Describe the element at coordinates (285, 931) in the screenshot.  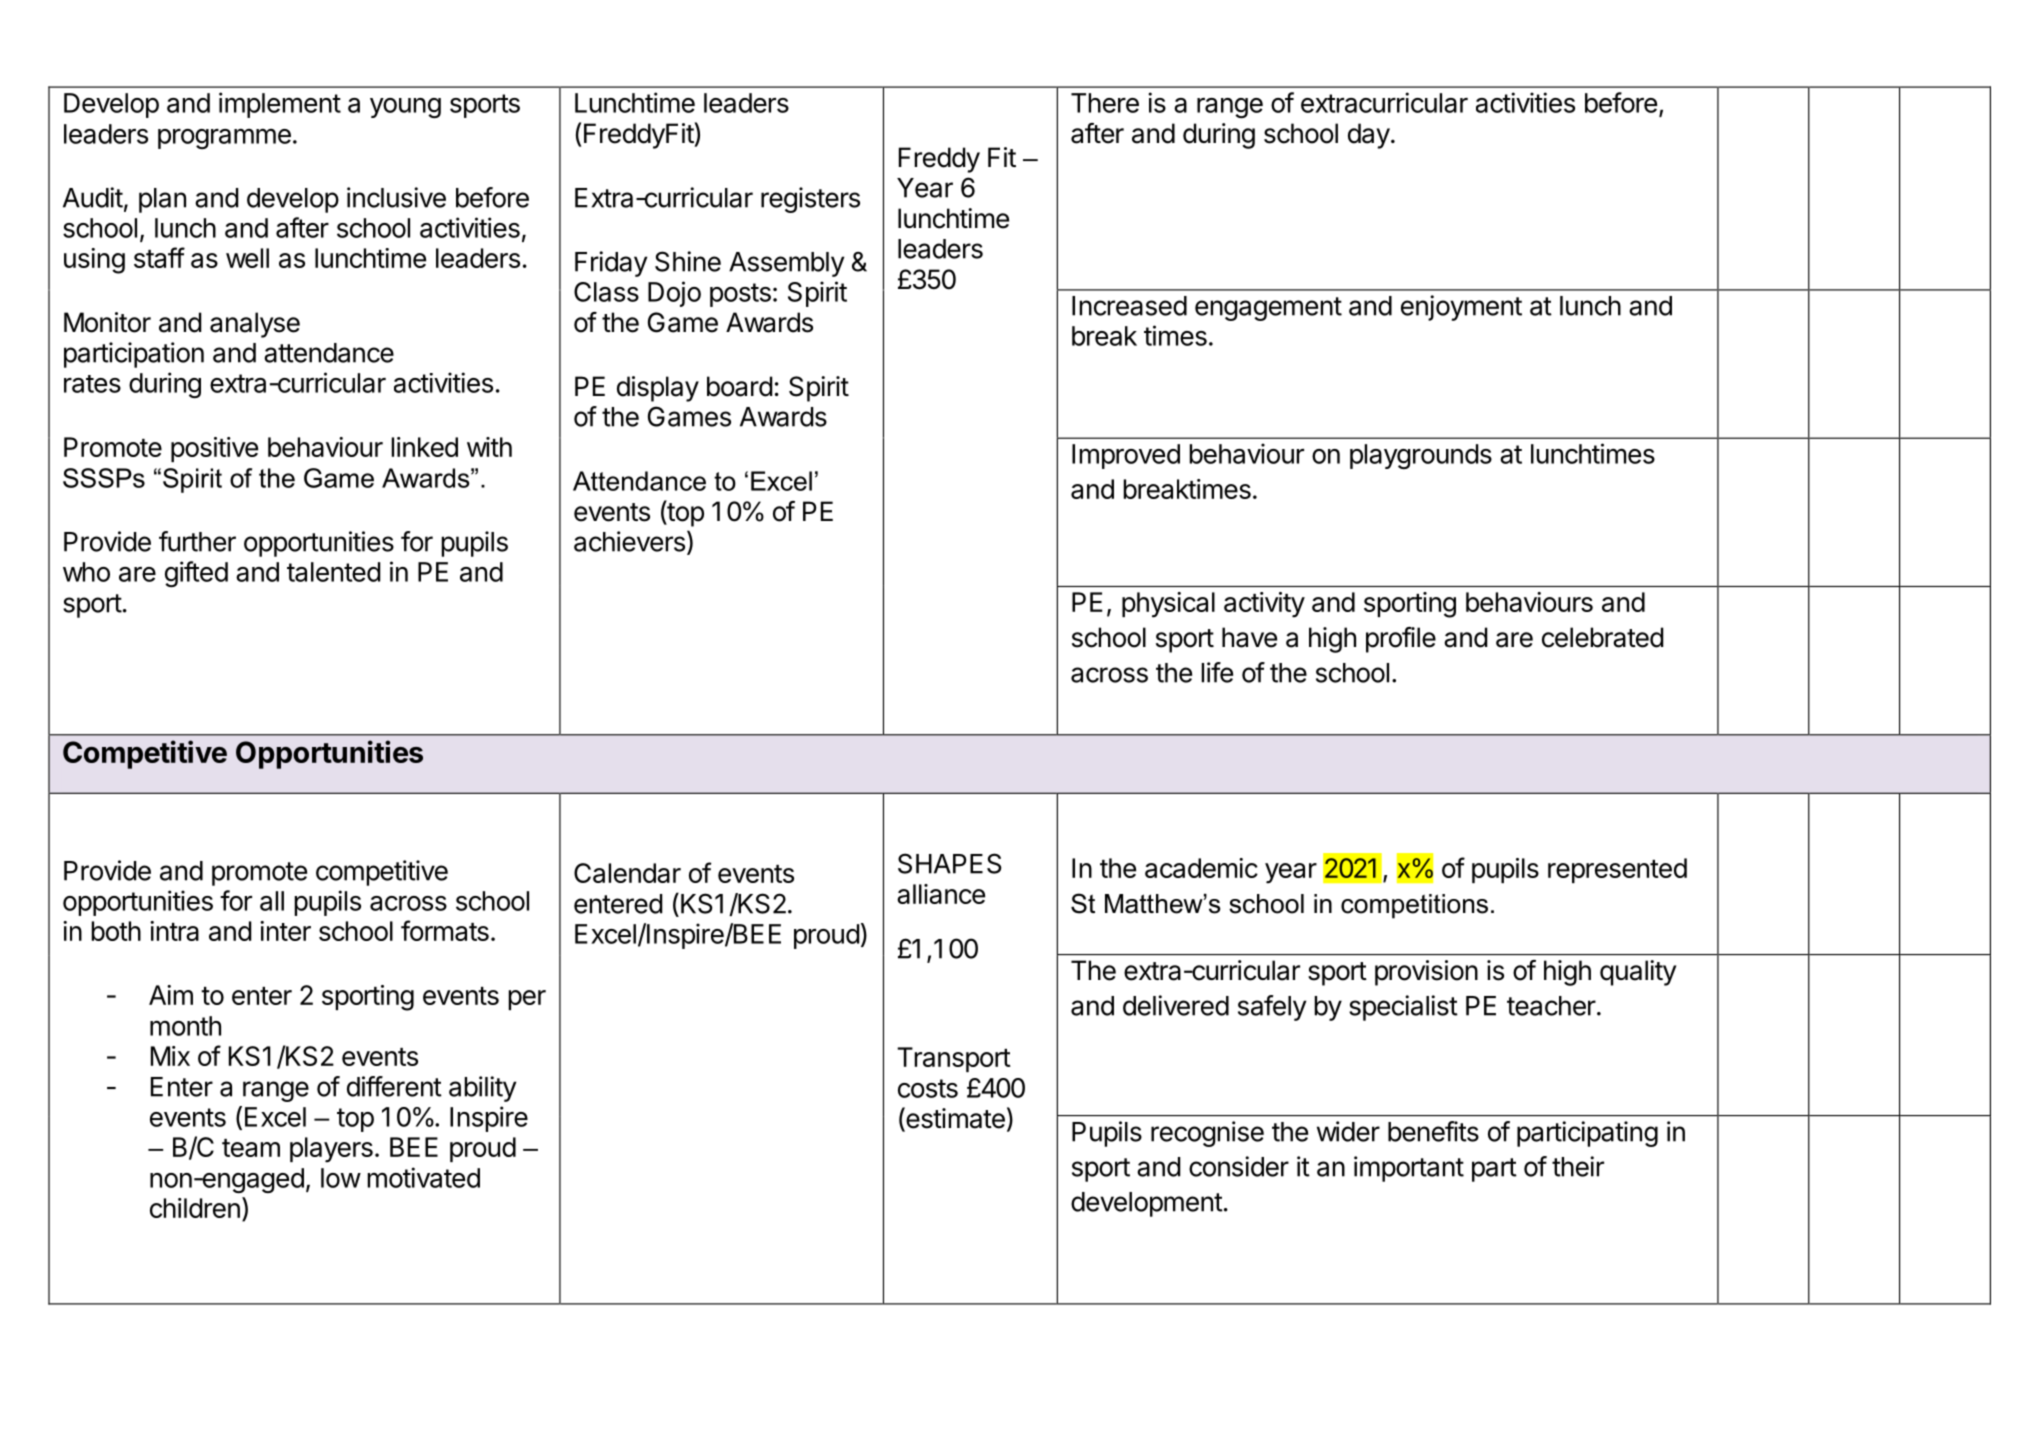
I see `inter` at that location.
